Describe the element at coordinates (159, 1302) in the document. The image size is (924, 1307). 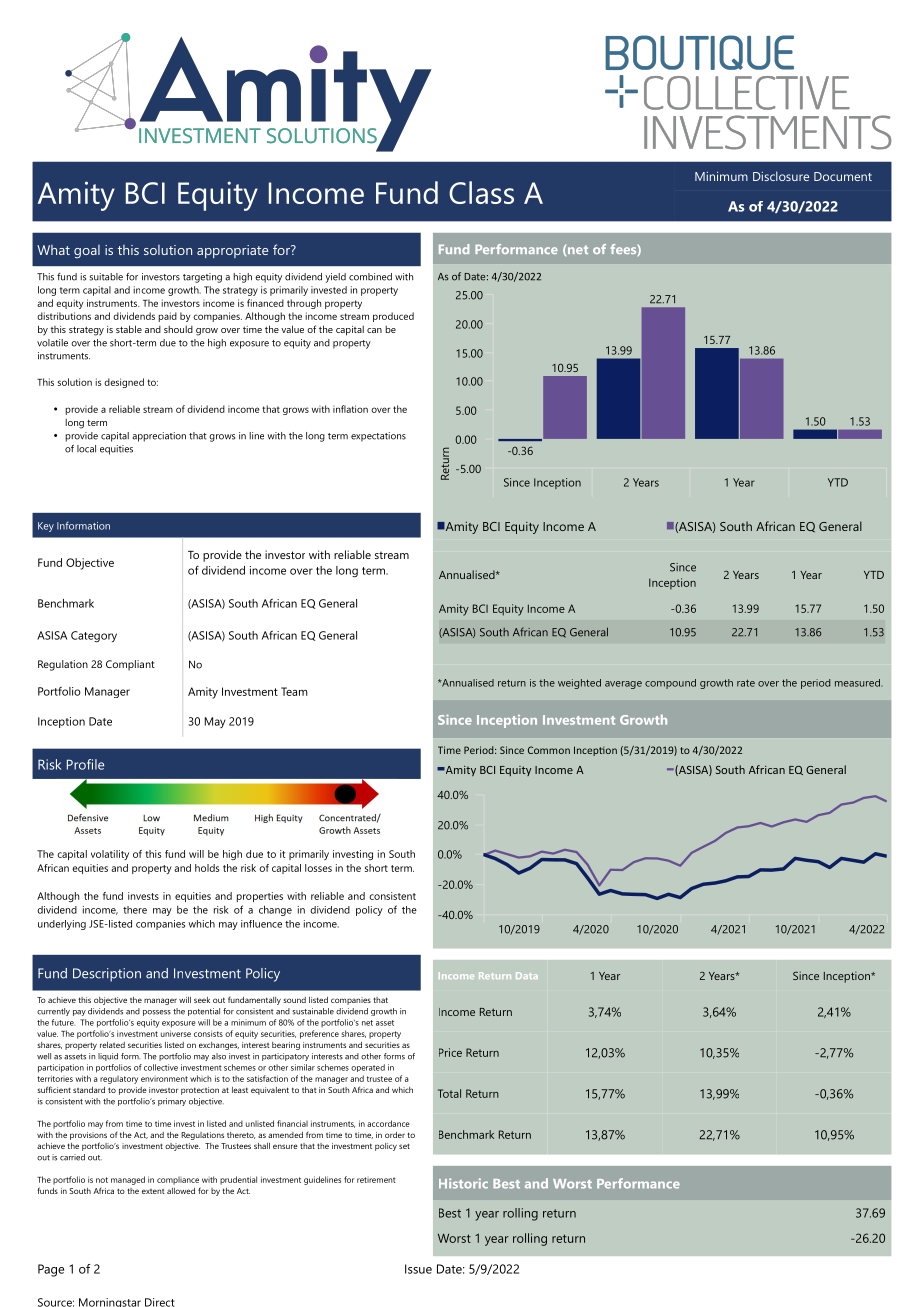
I see `Direct` at that location.
